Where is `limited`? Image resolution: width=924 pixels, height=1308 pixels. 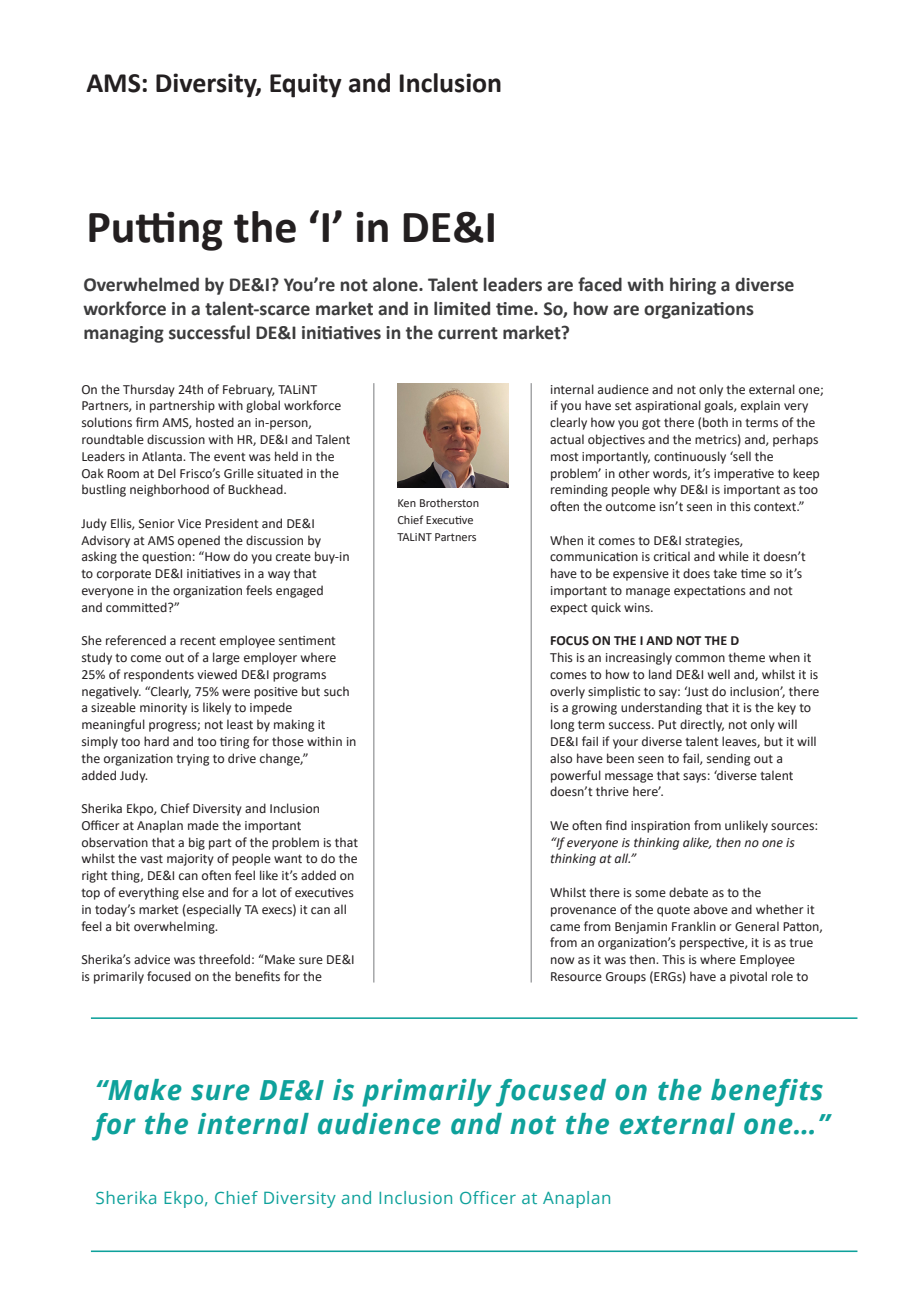
limited is located at coordinates (462, 308).
